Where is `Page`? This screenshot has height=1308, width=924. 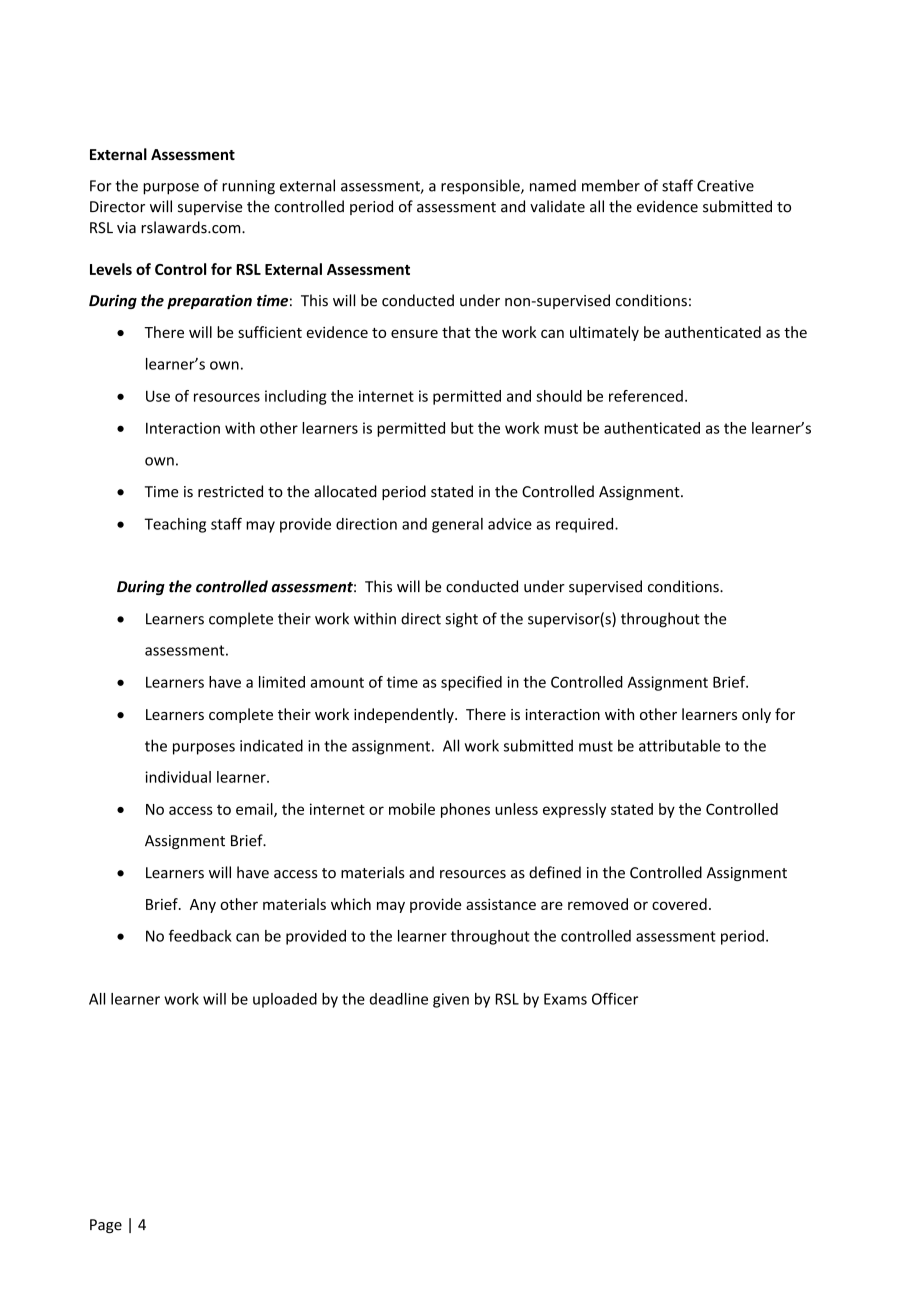
Page is located at coordinates (106, 1226).
